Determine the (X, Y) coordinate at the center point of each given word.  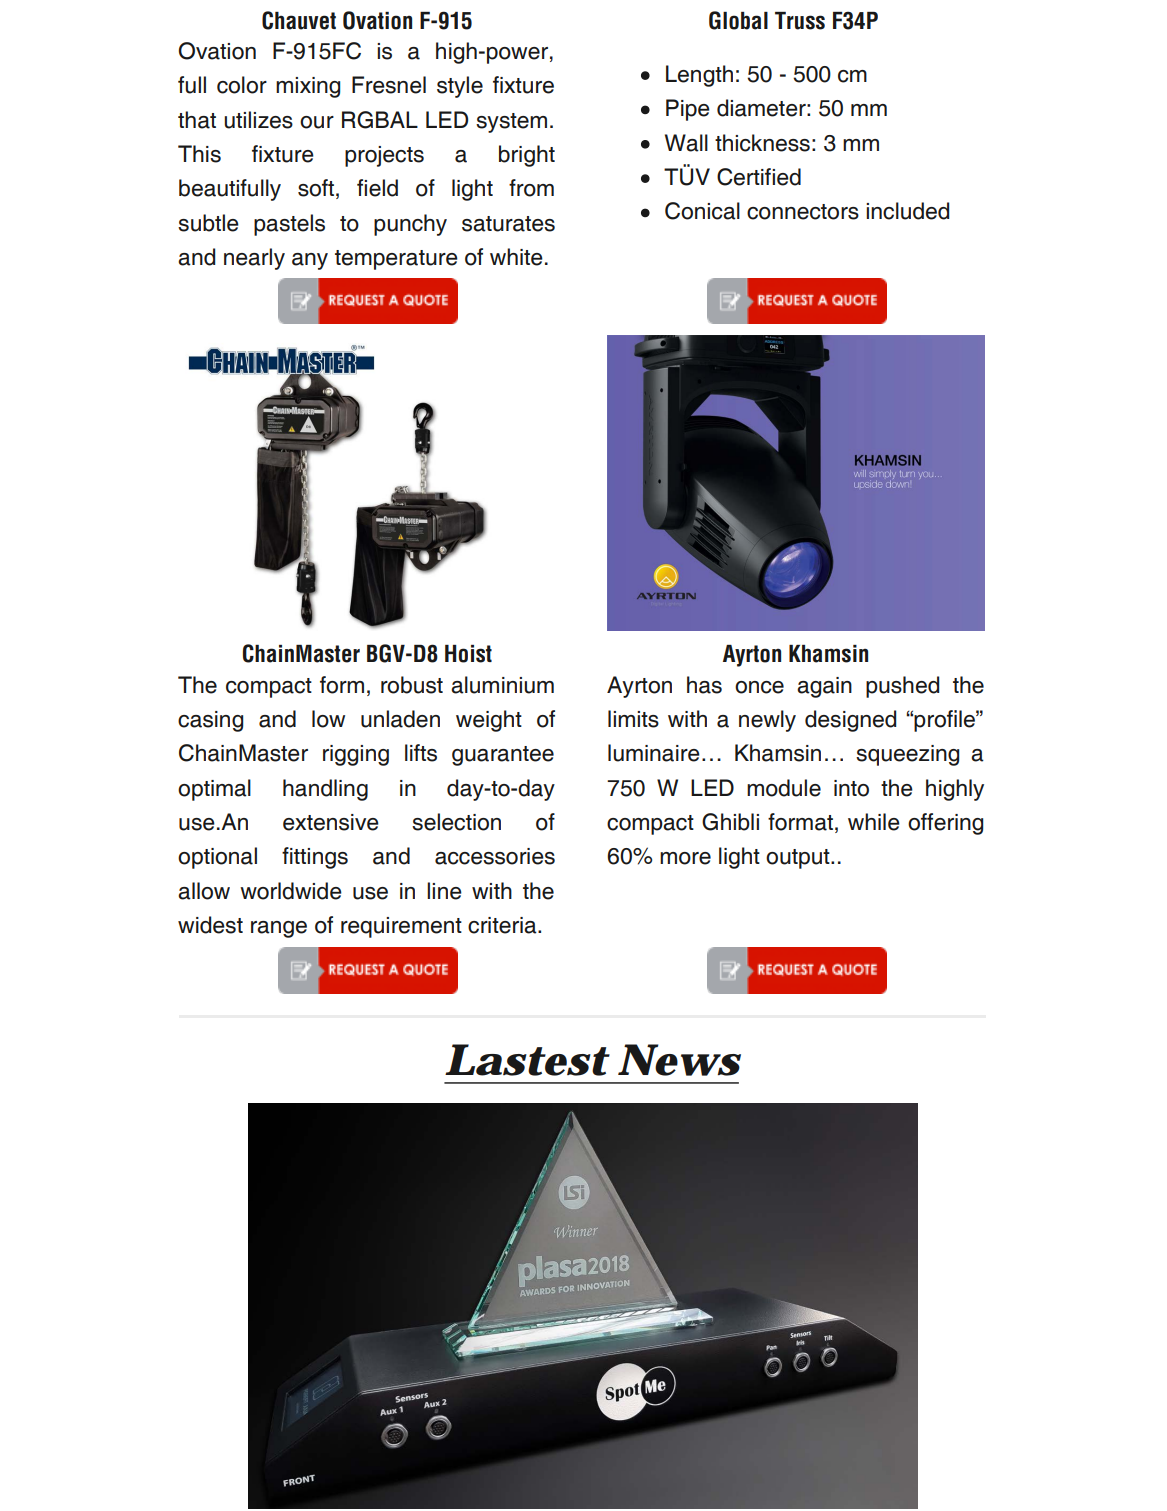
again (824, 687)
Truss (800, 21)
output (799, 859)
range (279, 929)
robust (412, 685)
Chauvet (299, 20)
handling (325, 790)
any (310, 261)
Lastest (526, 1060)
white (516, 257)
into (851, 788)
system (511, 123)
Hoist (468, 654)
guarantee (503, 756)
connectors (803, 212)
